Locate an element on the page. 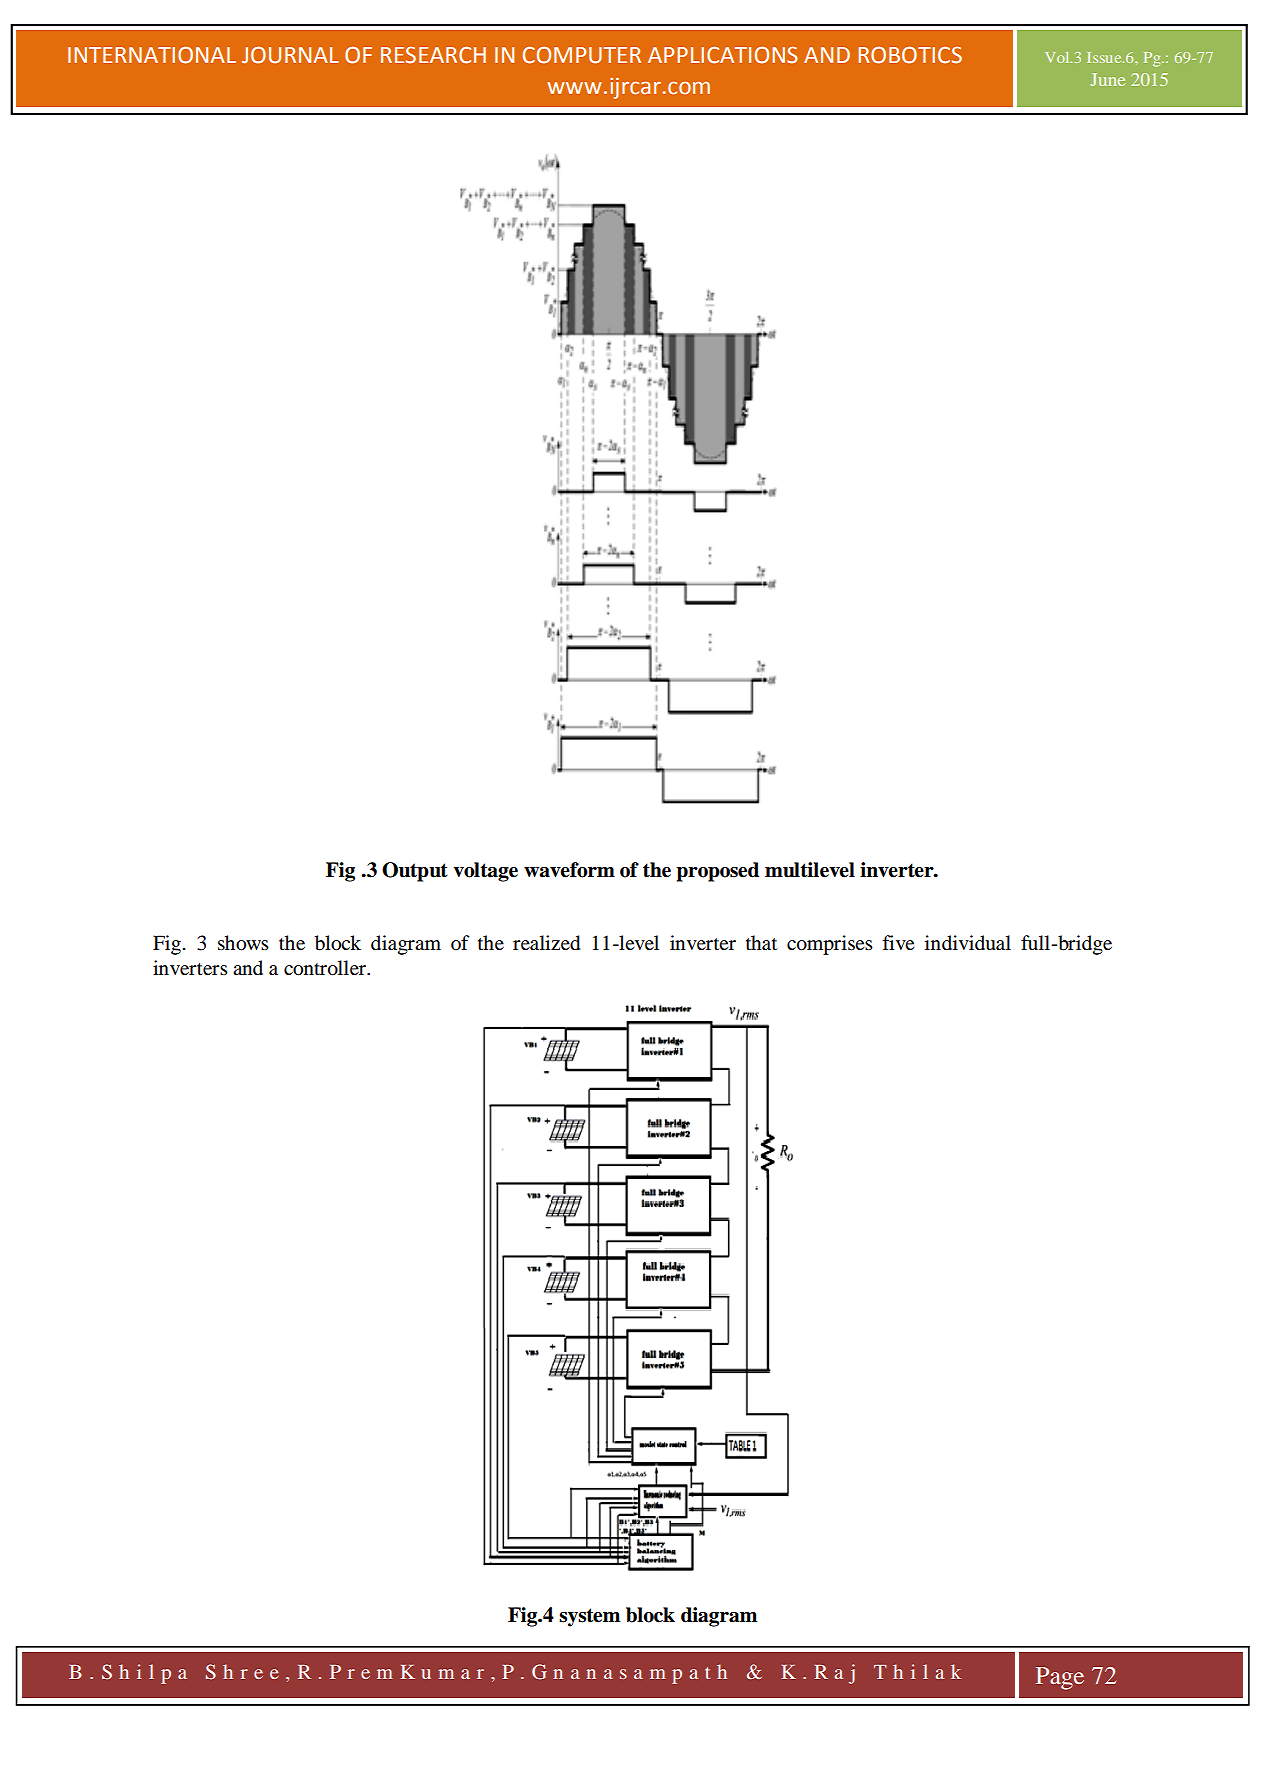 The width and height of the document is (1265, 1789). individual is located at coordinates (968, 943).
